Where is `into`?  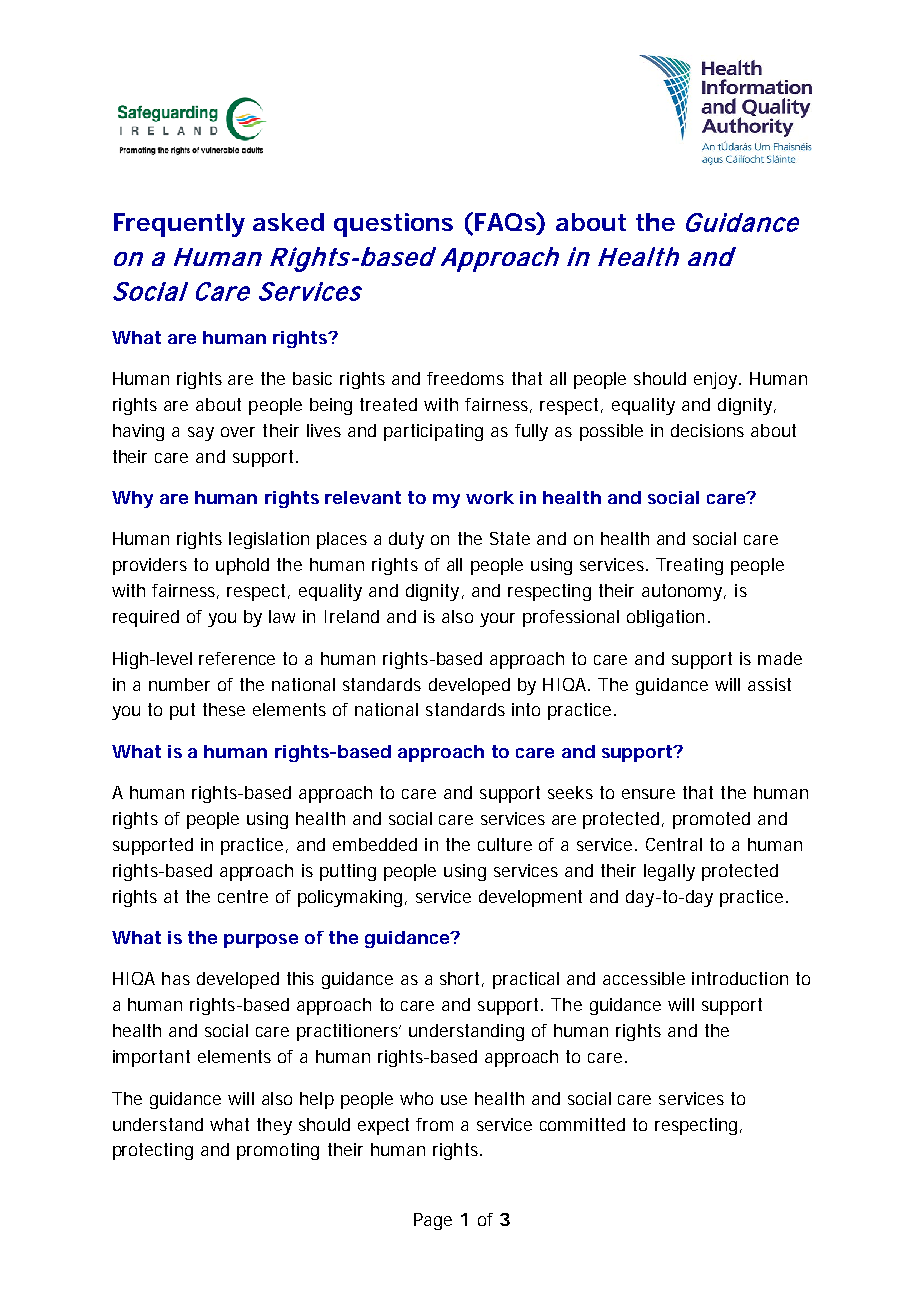
into is located at coordinates (526, 709).
